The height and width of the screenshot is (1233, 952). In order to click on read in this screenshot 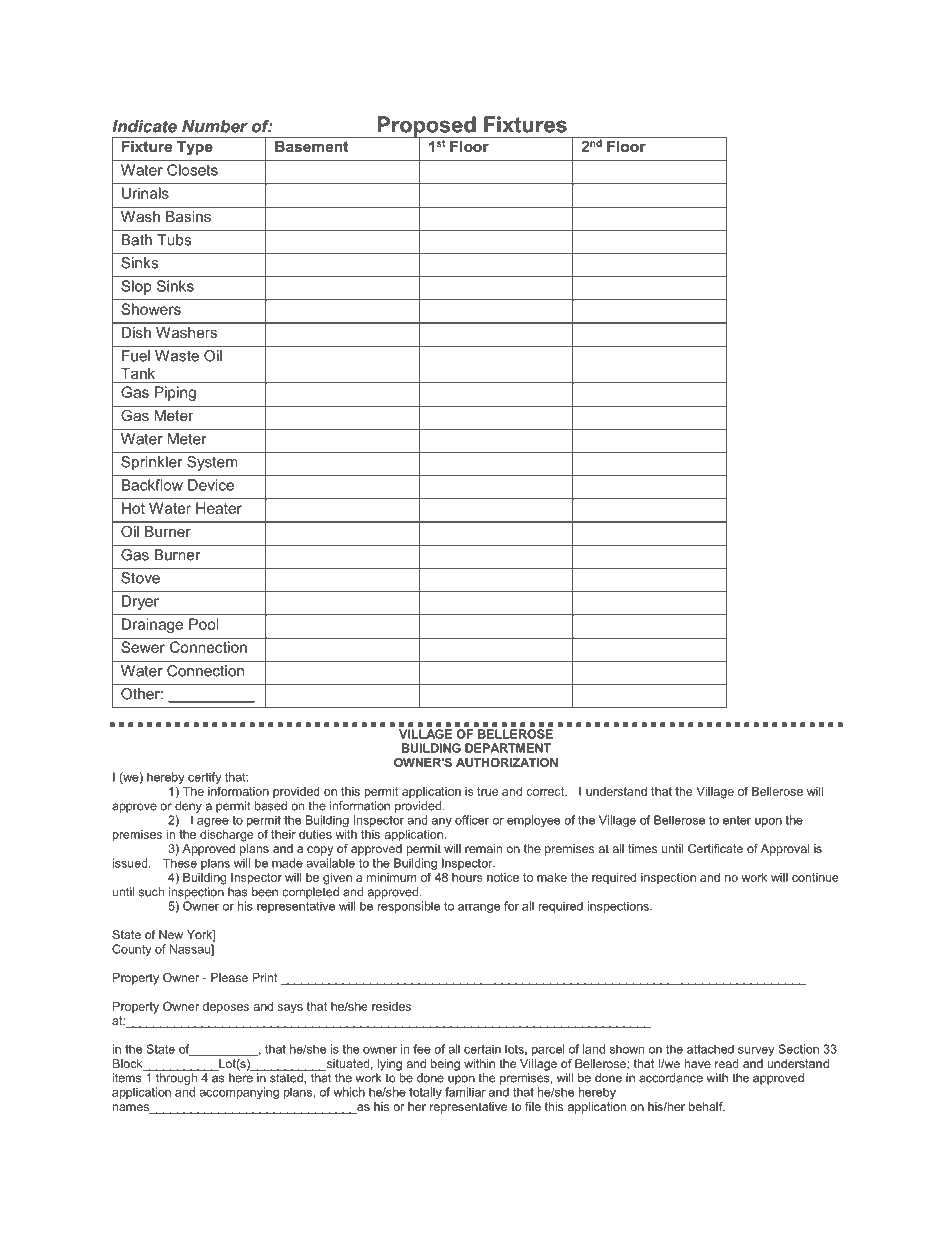, I will do `click(727, 1063)`.
